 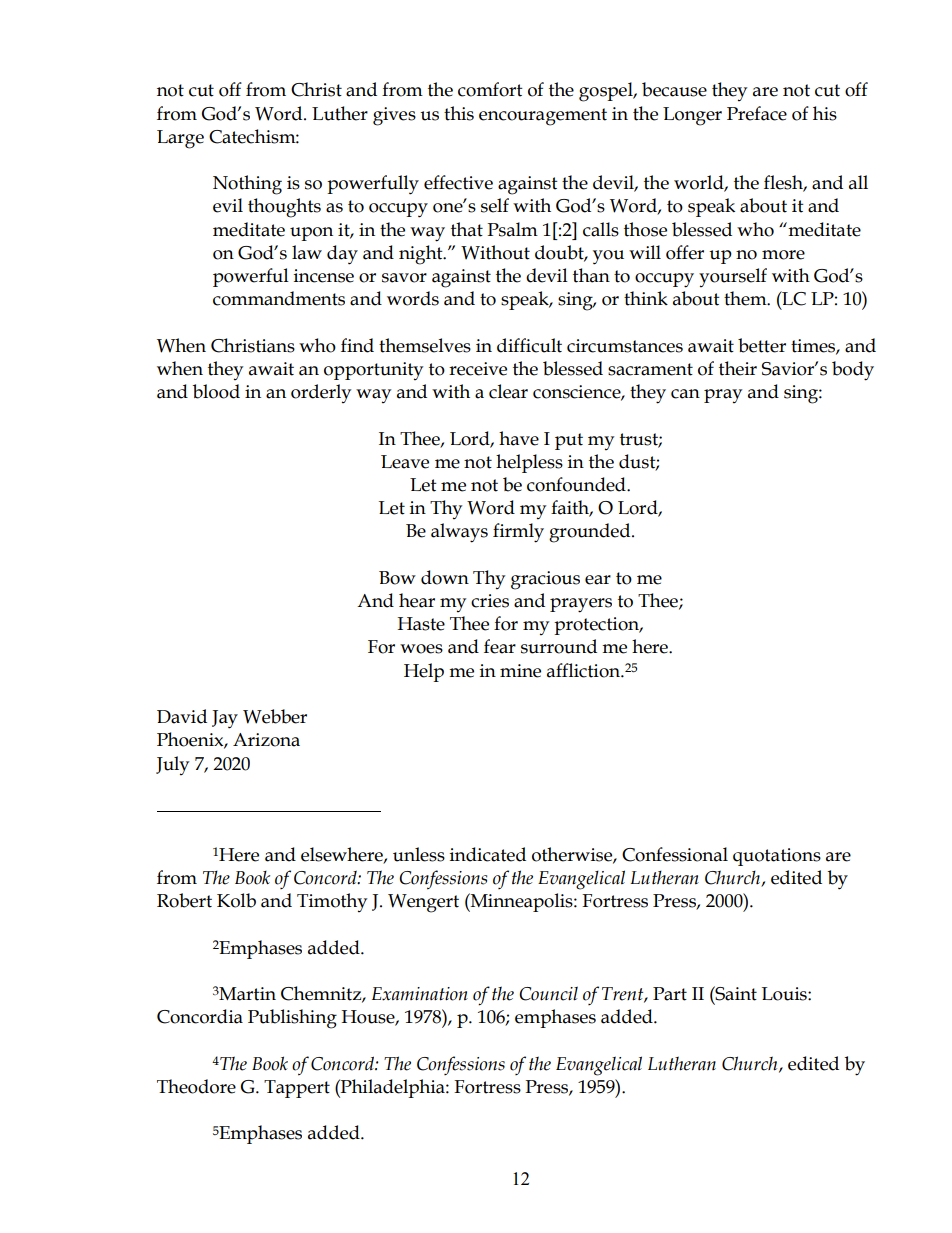 What do you see at coordinates (777, 857) in the screenshot?
I see `quotations` at bounding box center [777, 857].
